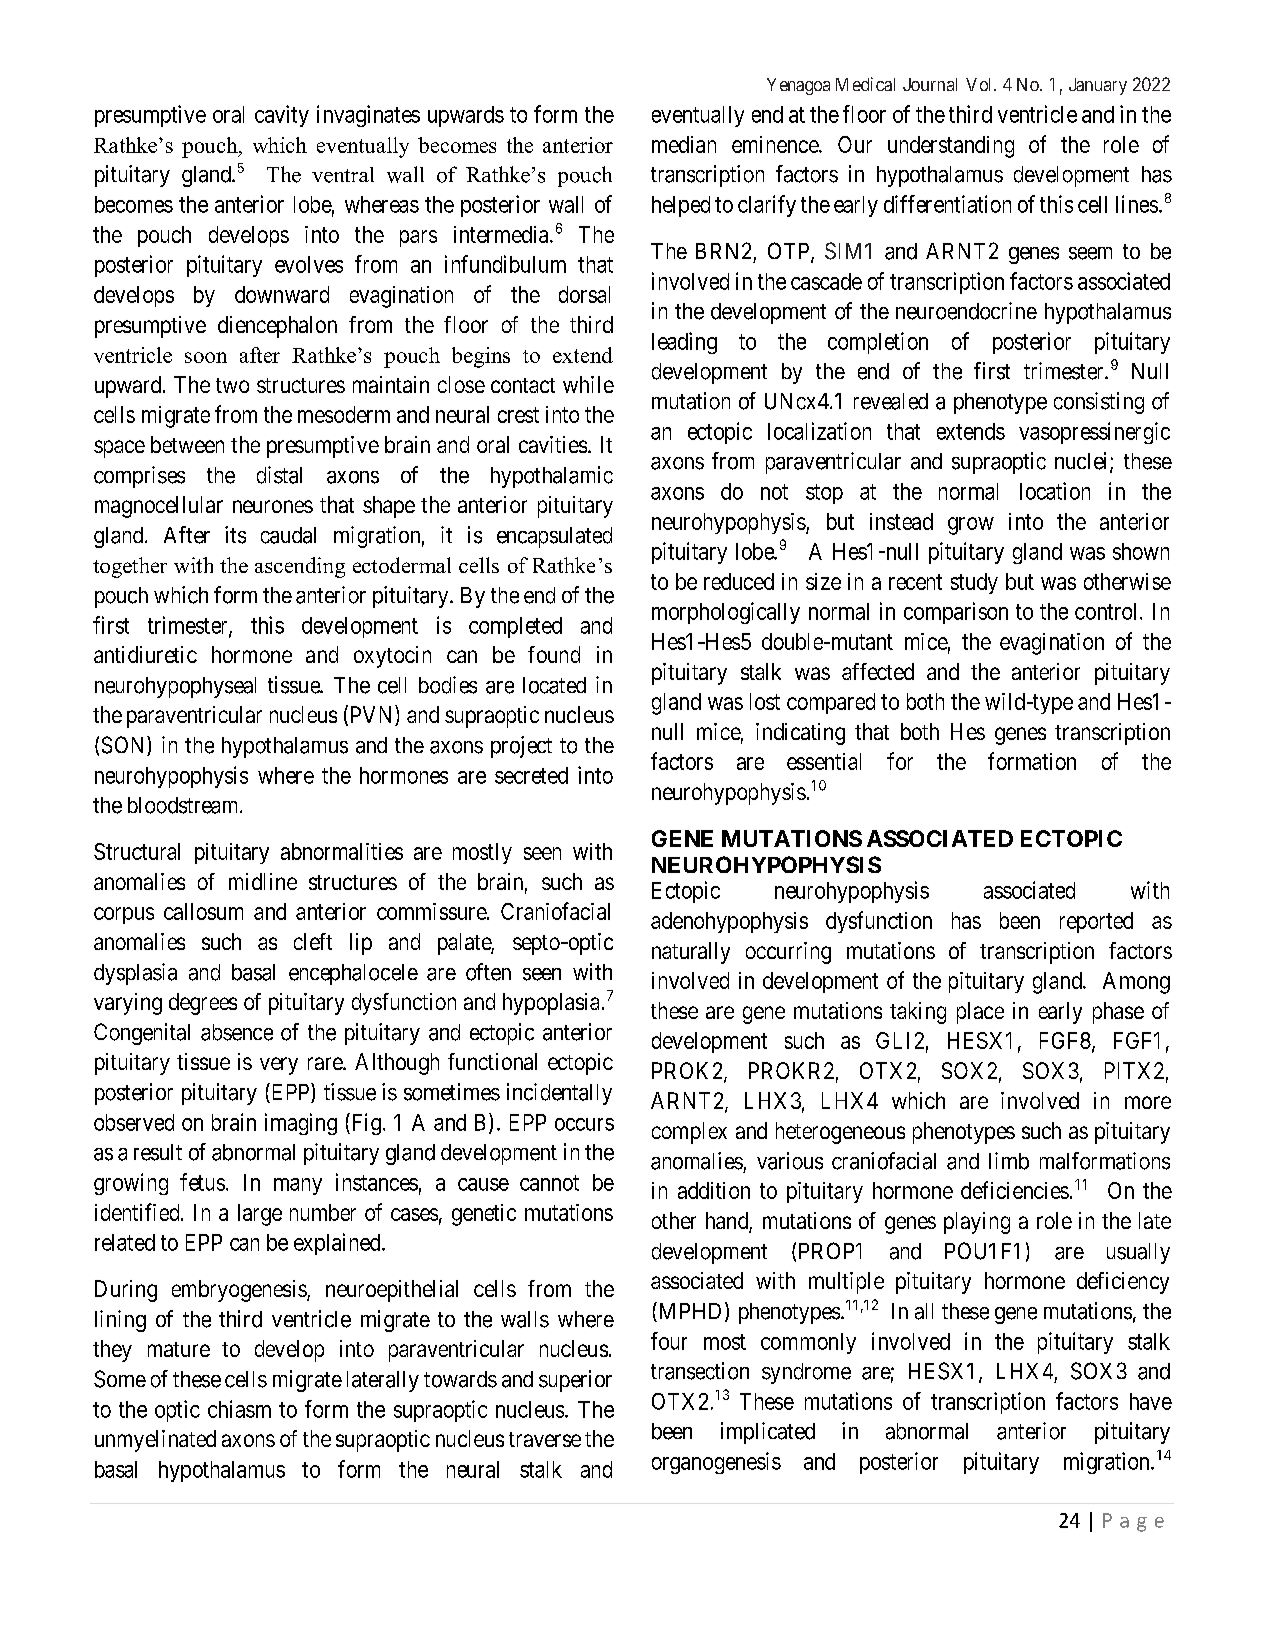 The width and height of the page is (1263, 1635). Describe the element at coordinates (588, 384) in the page. I see `while` at that location.
